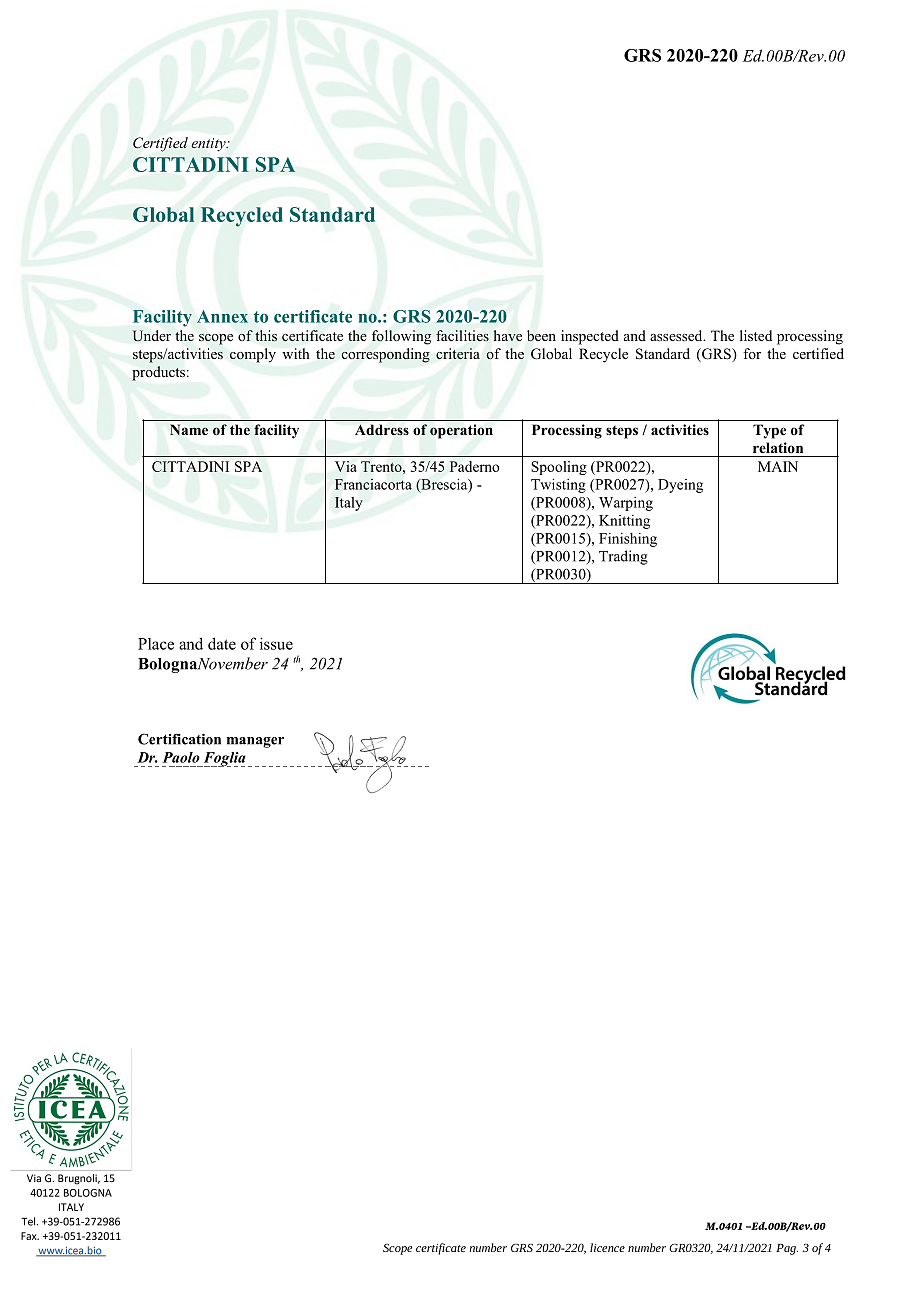 The image size is (924, 1308). I want to click on issue, so click(276, 643).
